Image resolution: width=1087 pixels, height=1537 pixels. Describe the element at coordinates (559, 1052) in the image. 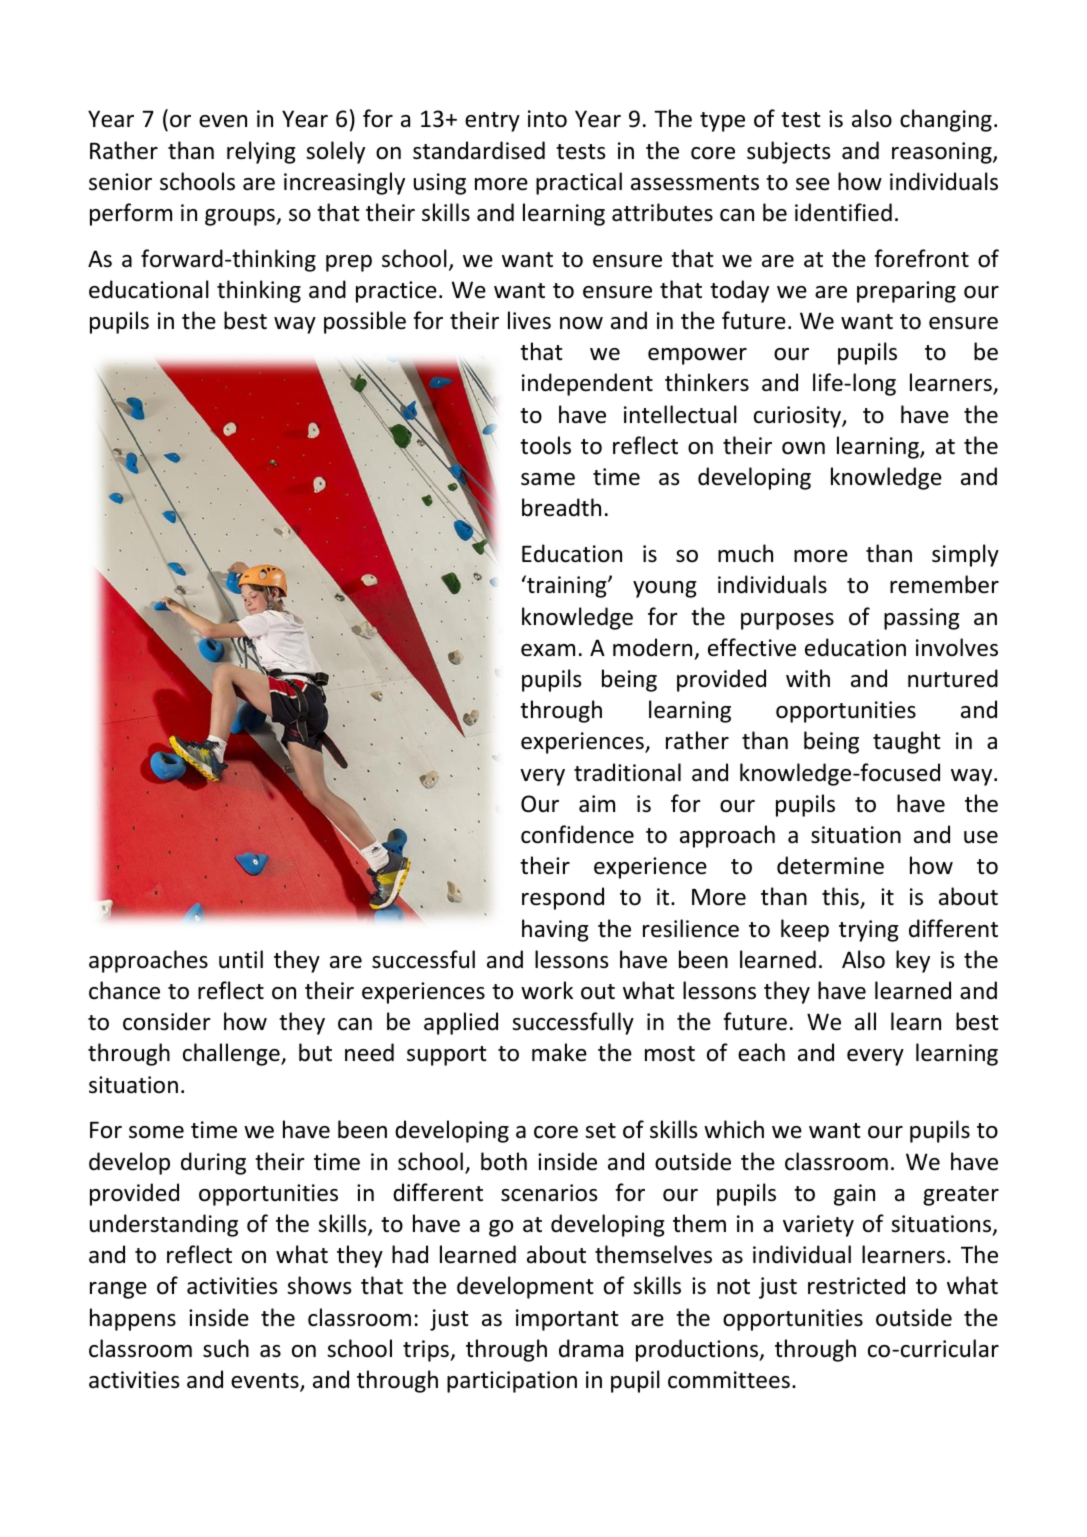

I see `make` at that location.
